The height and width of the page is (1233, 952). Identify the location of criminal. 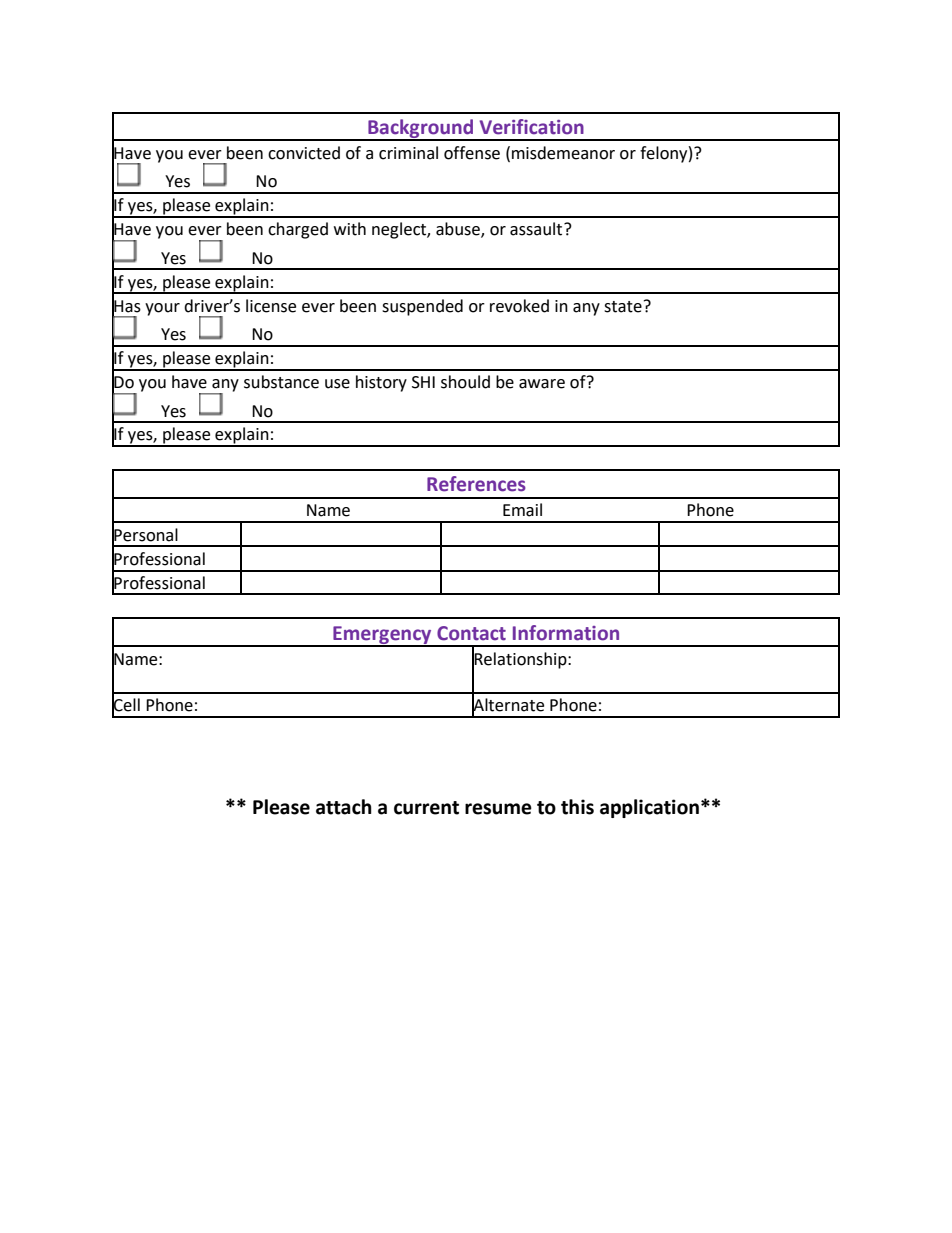
(408, 153).
